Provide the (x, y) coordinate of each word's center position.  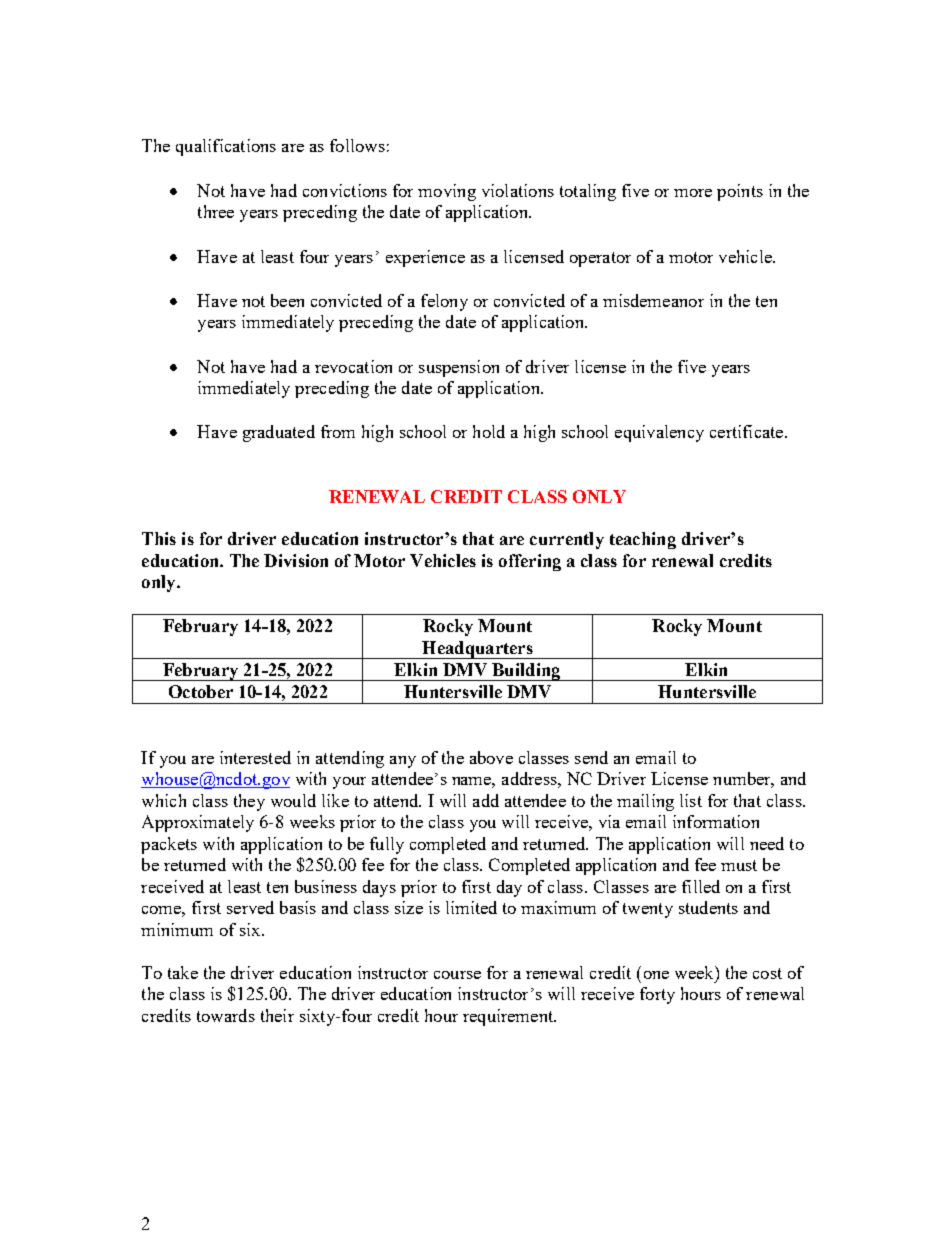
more (693, 193)
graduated (279, 433)
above (491, 757)
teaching (643, 540)
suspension (459, 368)
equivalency (659, 433)
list (691, 800)
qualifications (226, 147)
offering (530, 562)
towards (226, 1015)
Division (296, 560)
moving (447, 192)
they (249, 802)
